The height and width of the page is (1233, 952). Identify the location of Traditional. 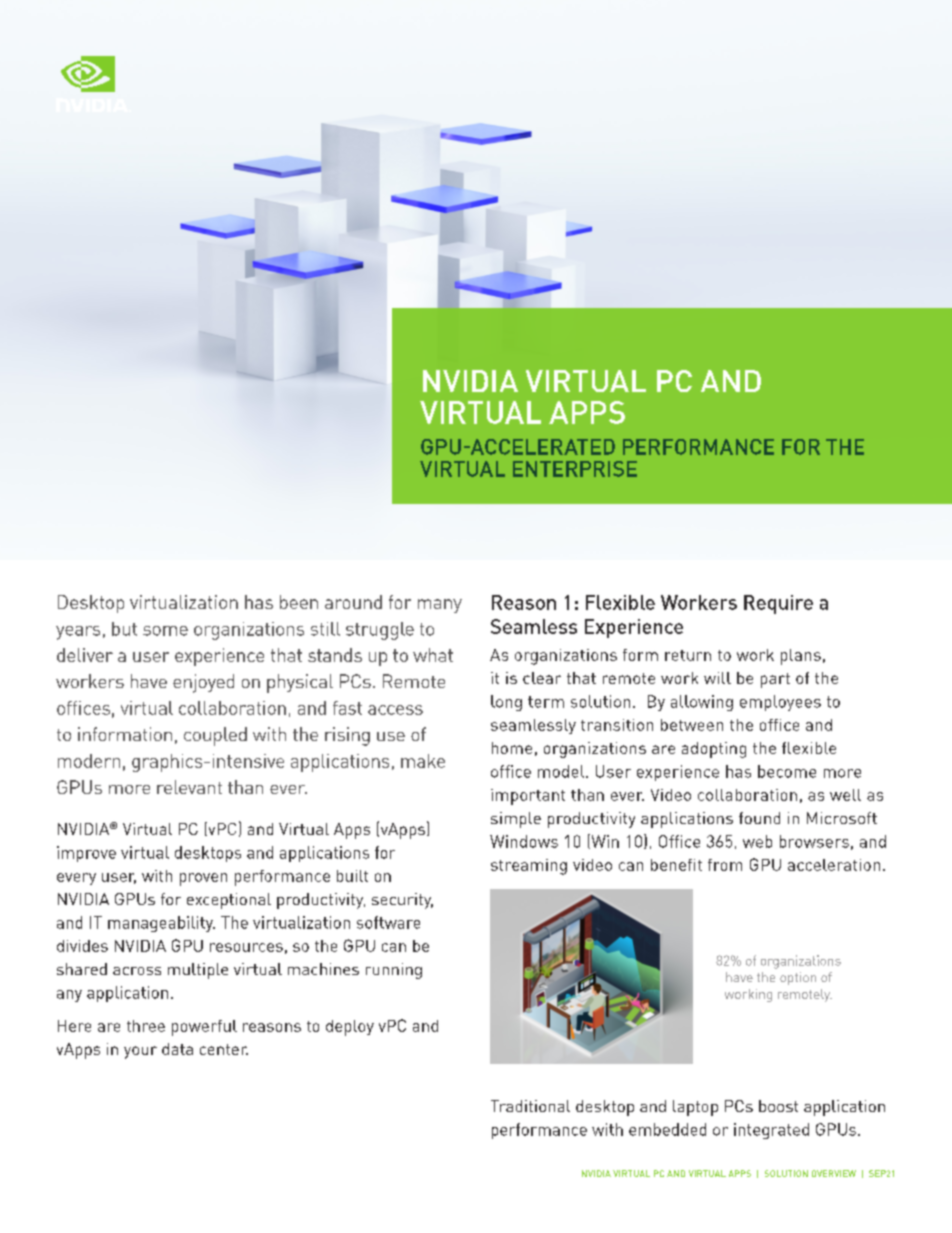
(530, 1106).
